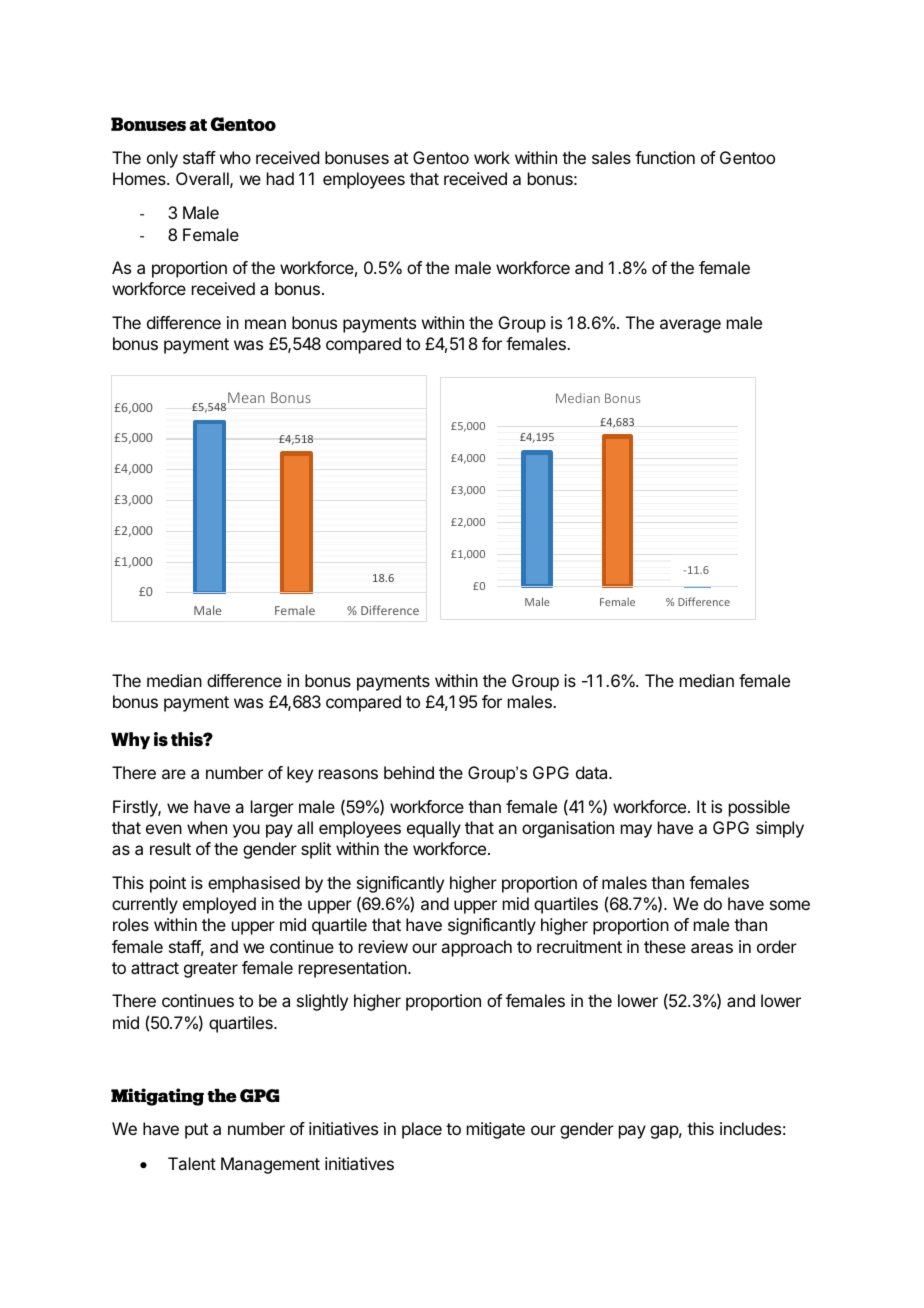 This page has width=924, height=1308. Describe the element at coordinates (665, 157) in the page. I see `function` at that location.
